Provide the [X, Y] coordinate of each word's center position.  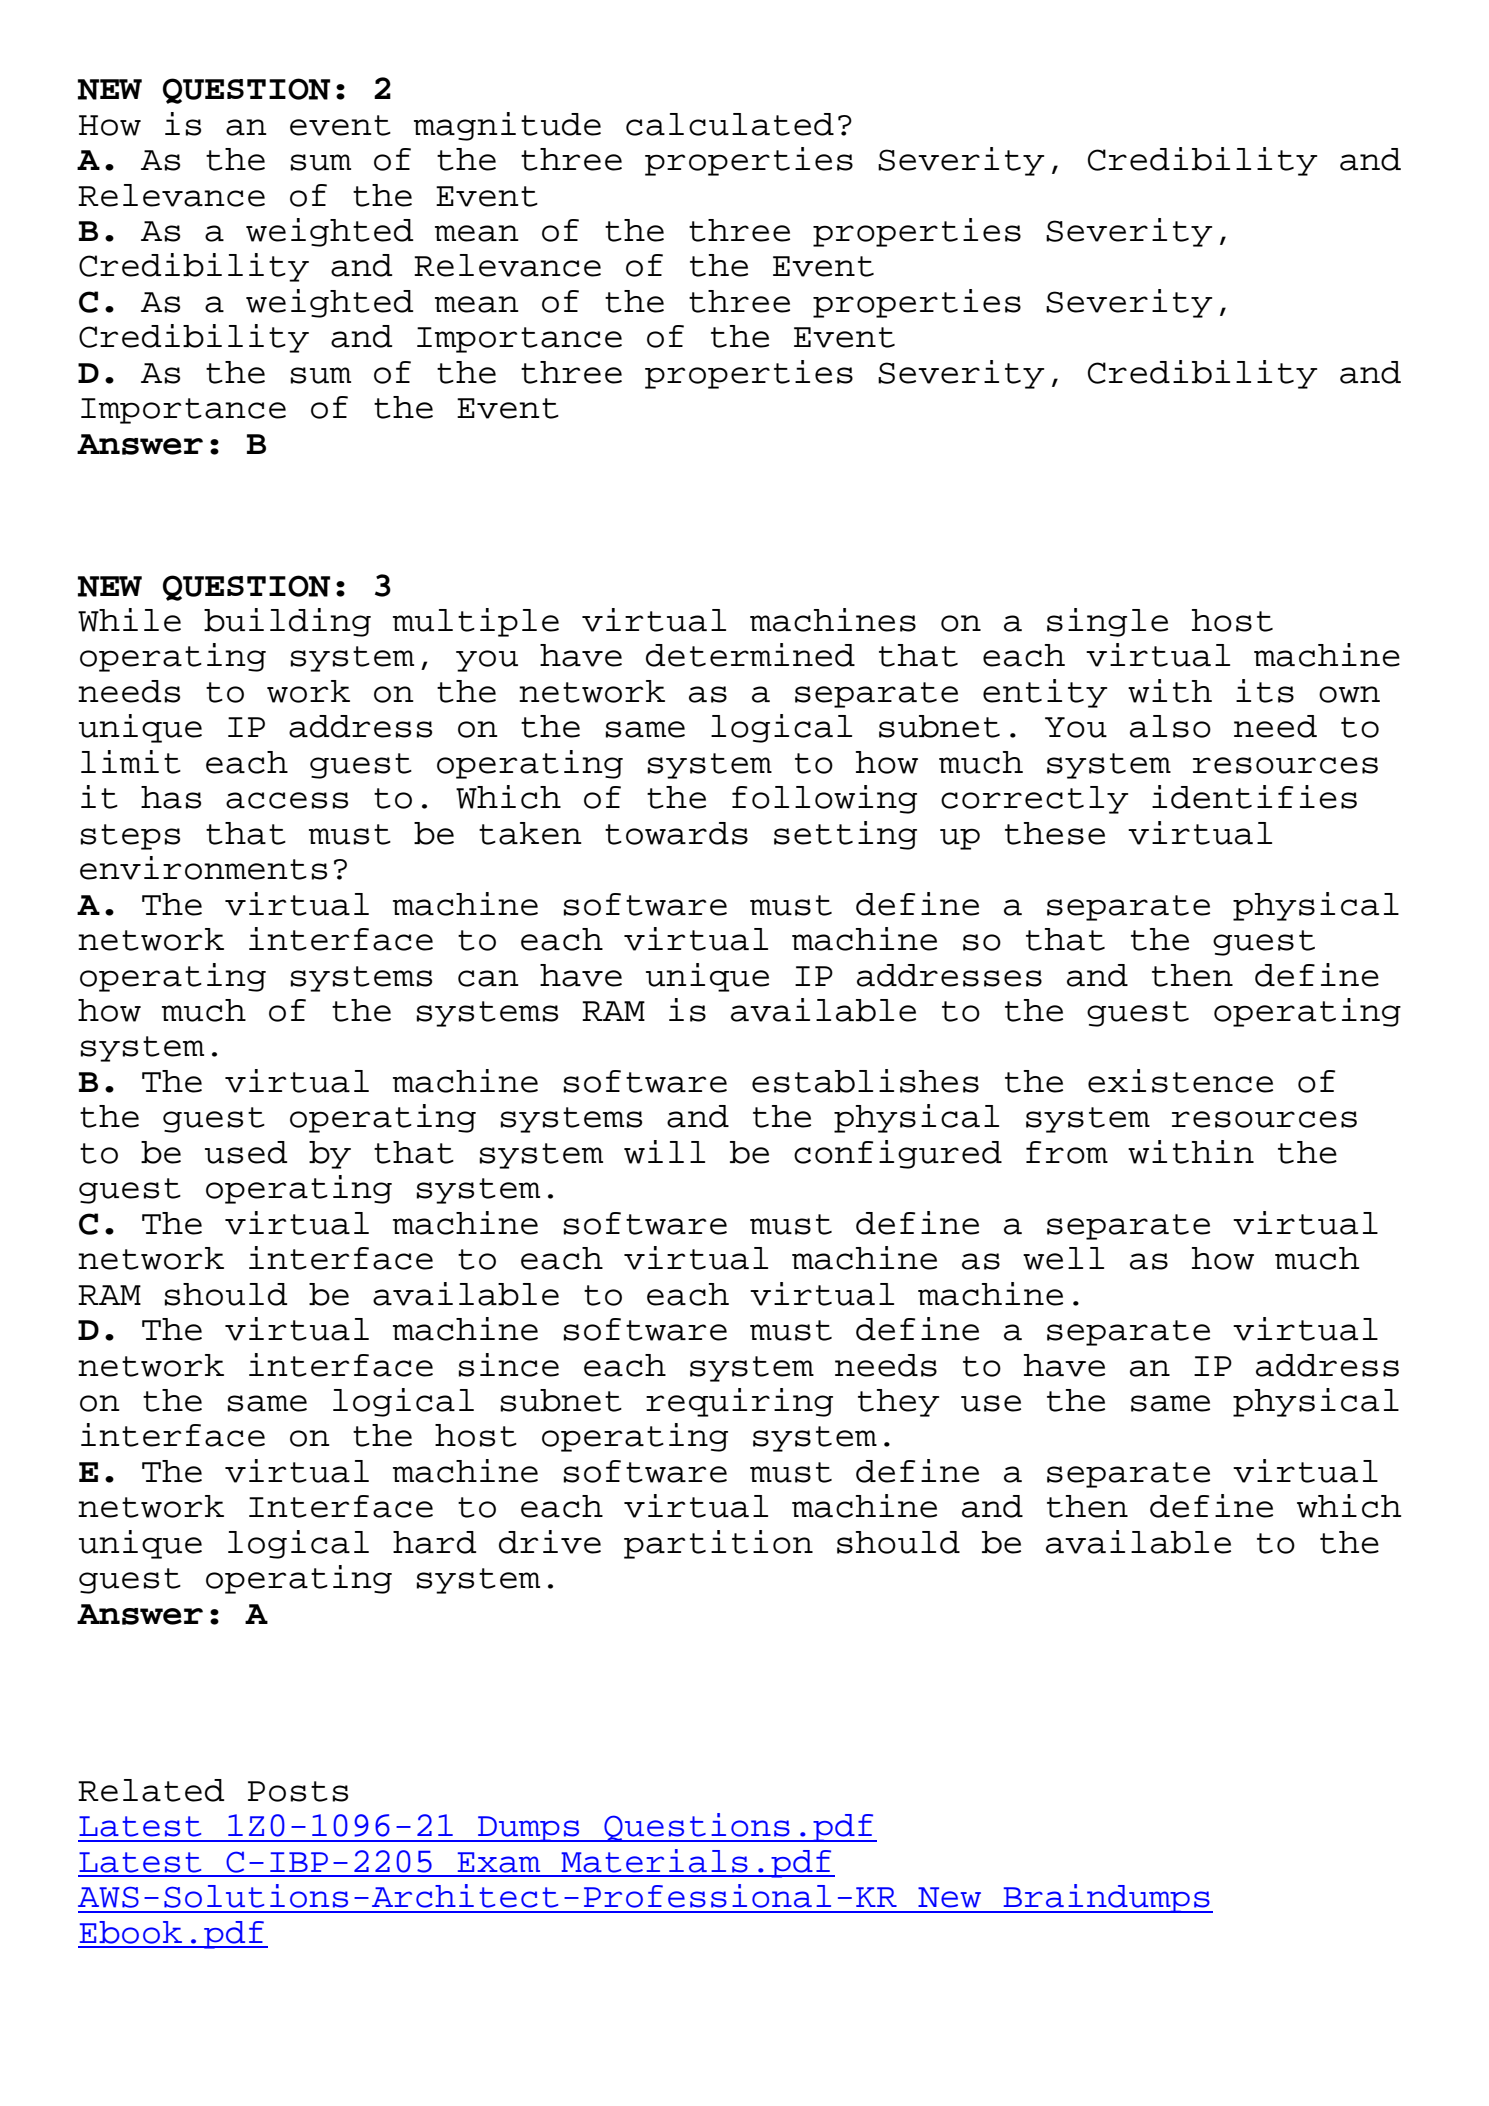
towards [676, 833]
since [509, 1365]
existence [1180, 1081]
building [287, 622]
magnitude [507, 126]
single [1107, 622]
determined [750, 655]
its [1265, 691]
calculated [730, 124]
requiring [739, 1402]
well [1063, 1258]
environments [203, 868]
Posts [298, 1791]
